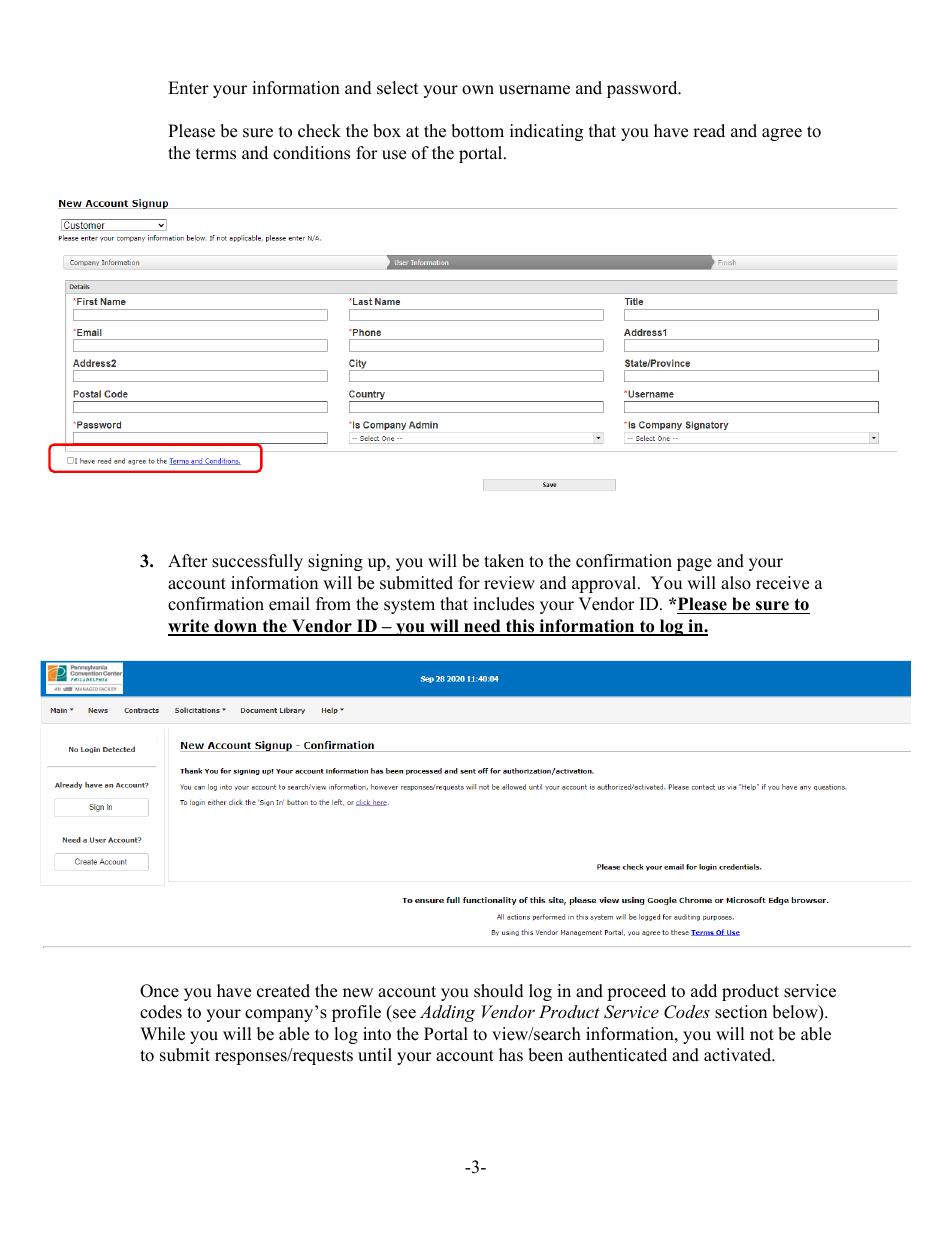  I want to click on bottom, so click(477, 131).
